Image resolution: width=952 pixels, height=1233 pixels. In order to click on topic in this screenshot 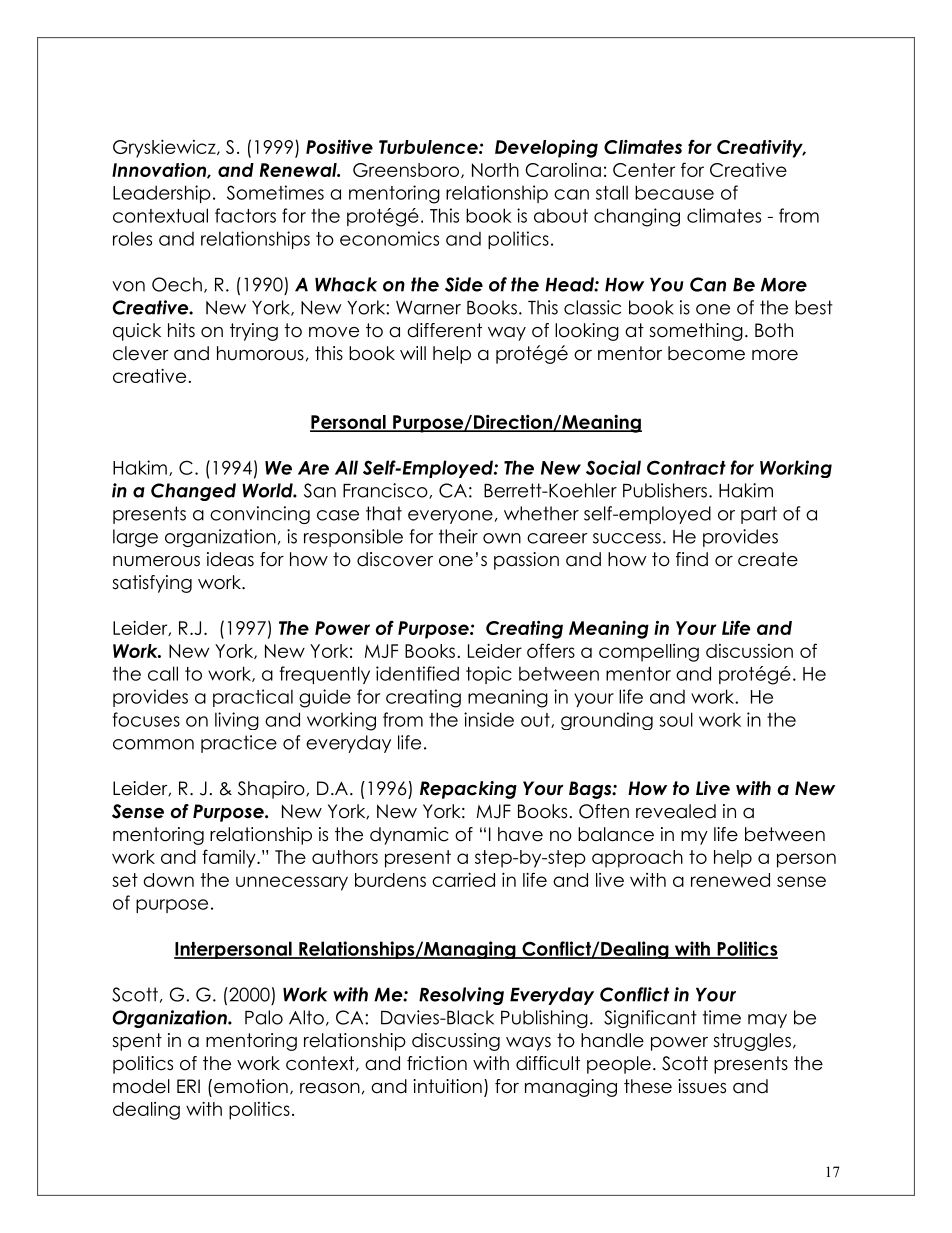, I will do `click(489, 675)`.
